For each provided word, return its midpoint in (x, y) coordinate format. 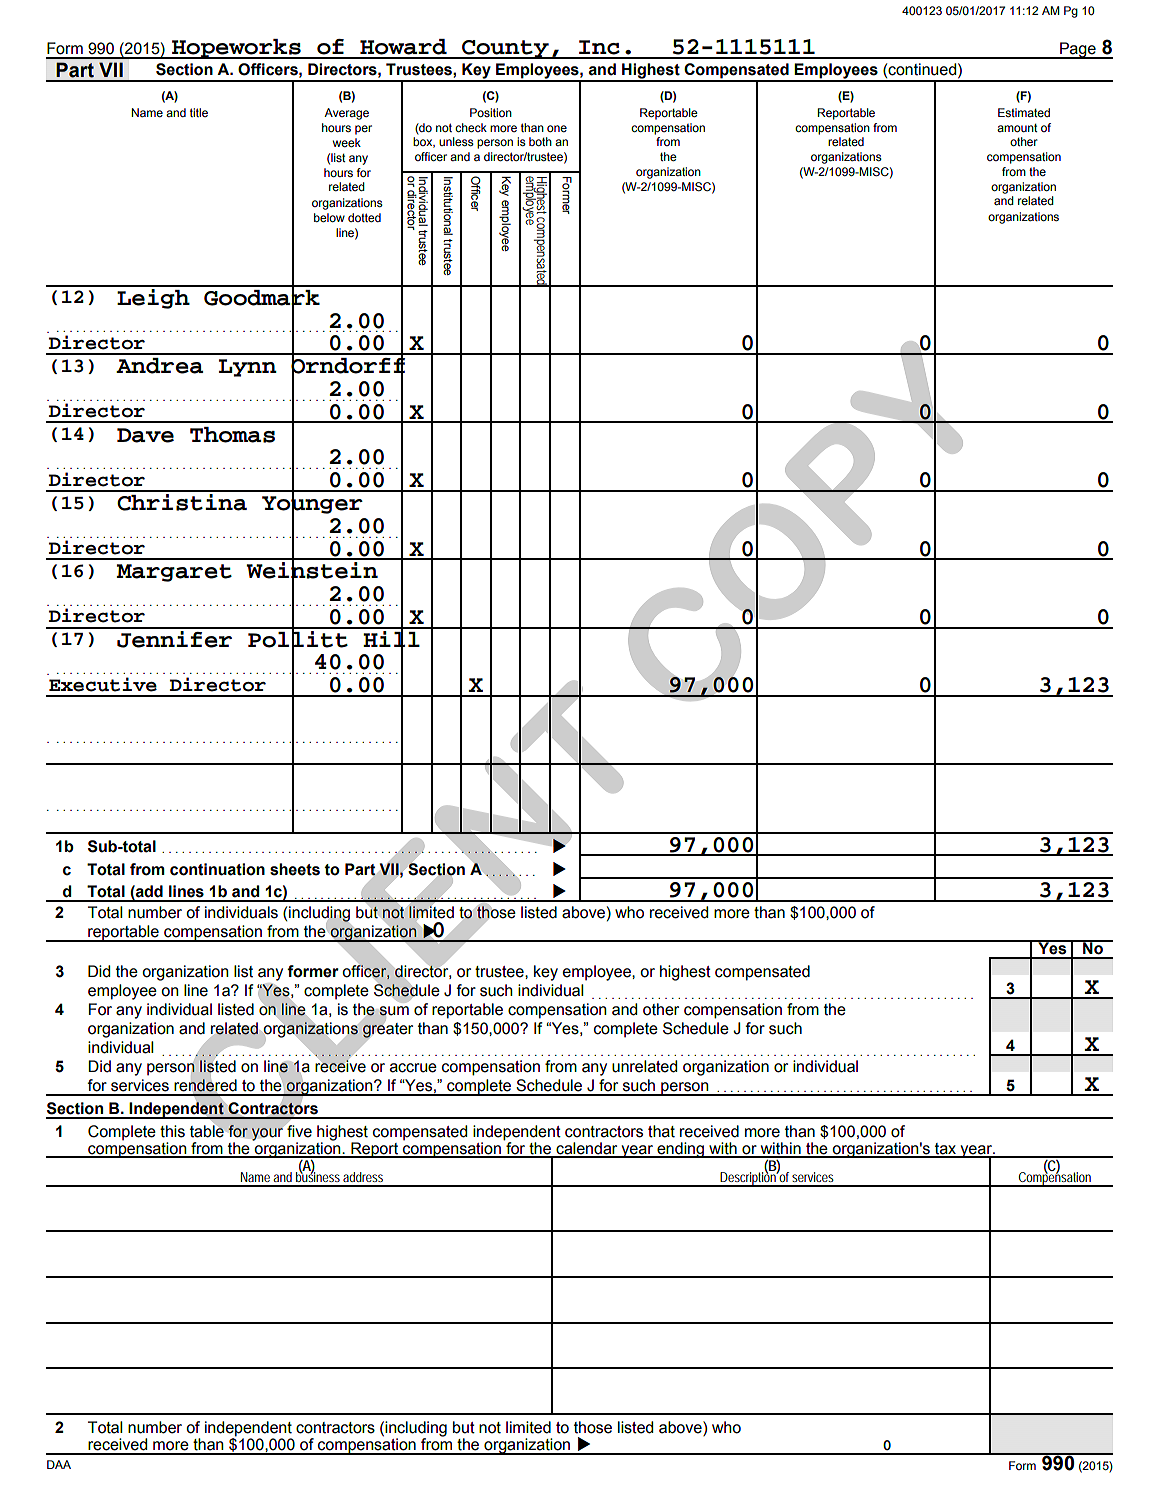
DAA (59, 1464)
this (172, 1131)
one (557, 128)
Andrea (159, 366)
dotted (364, 217)
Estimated (1024, 112)
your (267, 1134)
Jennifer (175, 638)
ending (680, 1150)
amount (1017, 128)
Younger (312, 505)
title (199, 112)
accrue (413, 1068)
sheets (295, 869)
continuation (217, 869)
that (661, 1131)
